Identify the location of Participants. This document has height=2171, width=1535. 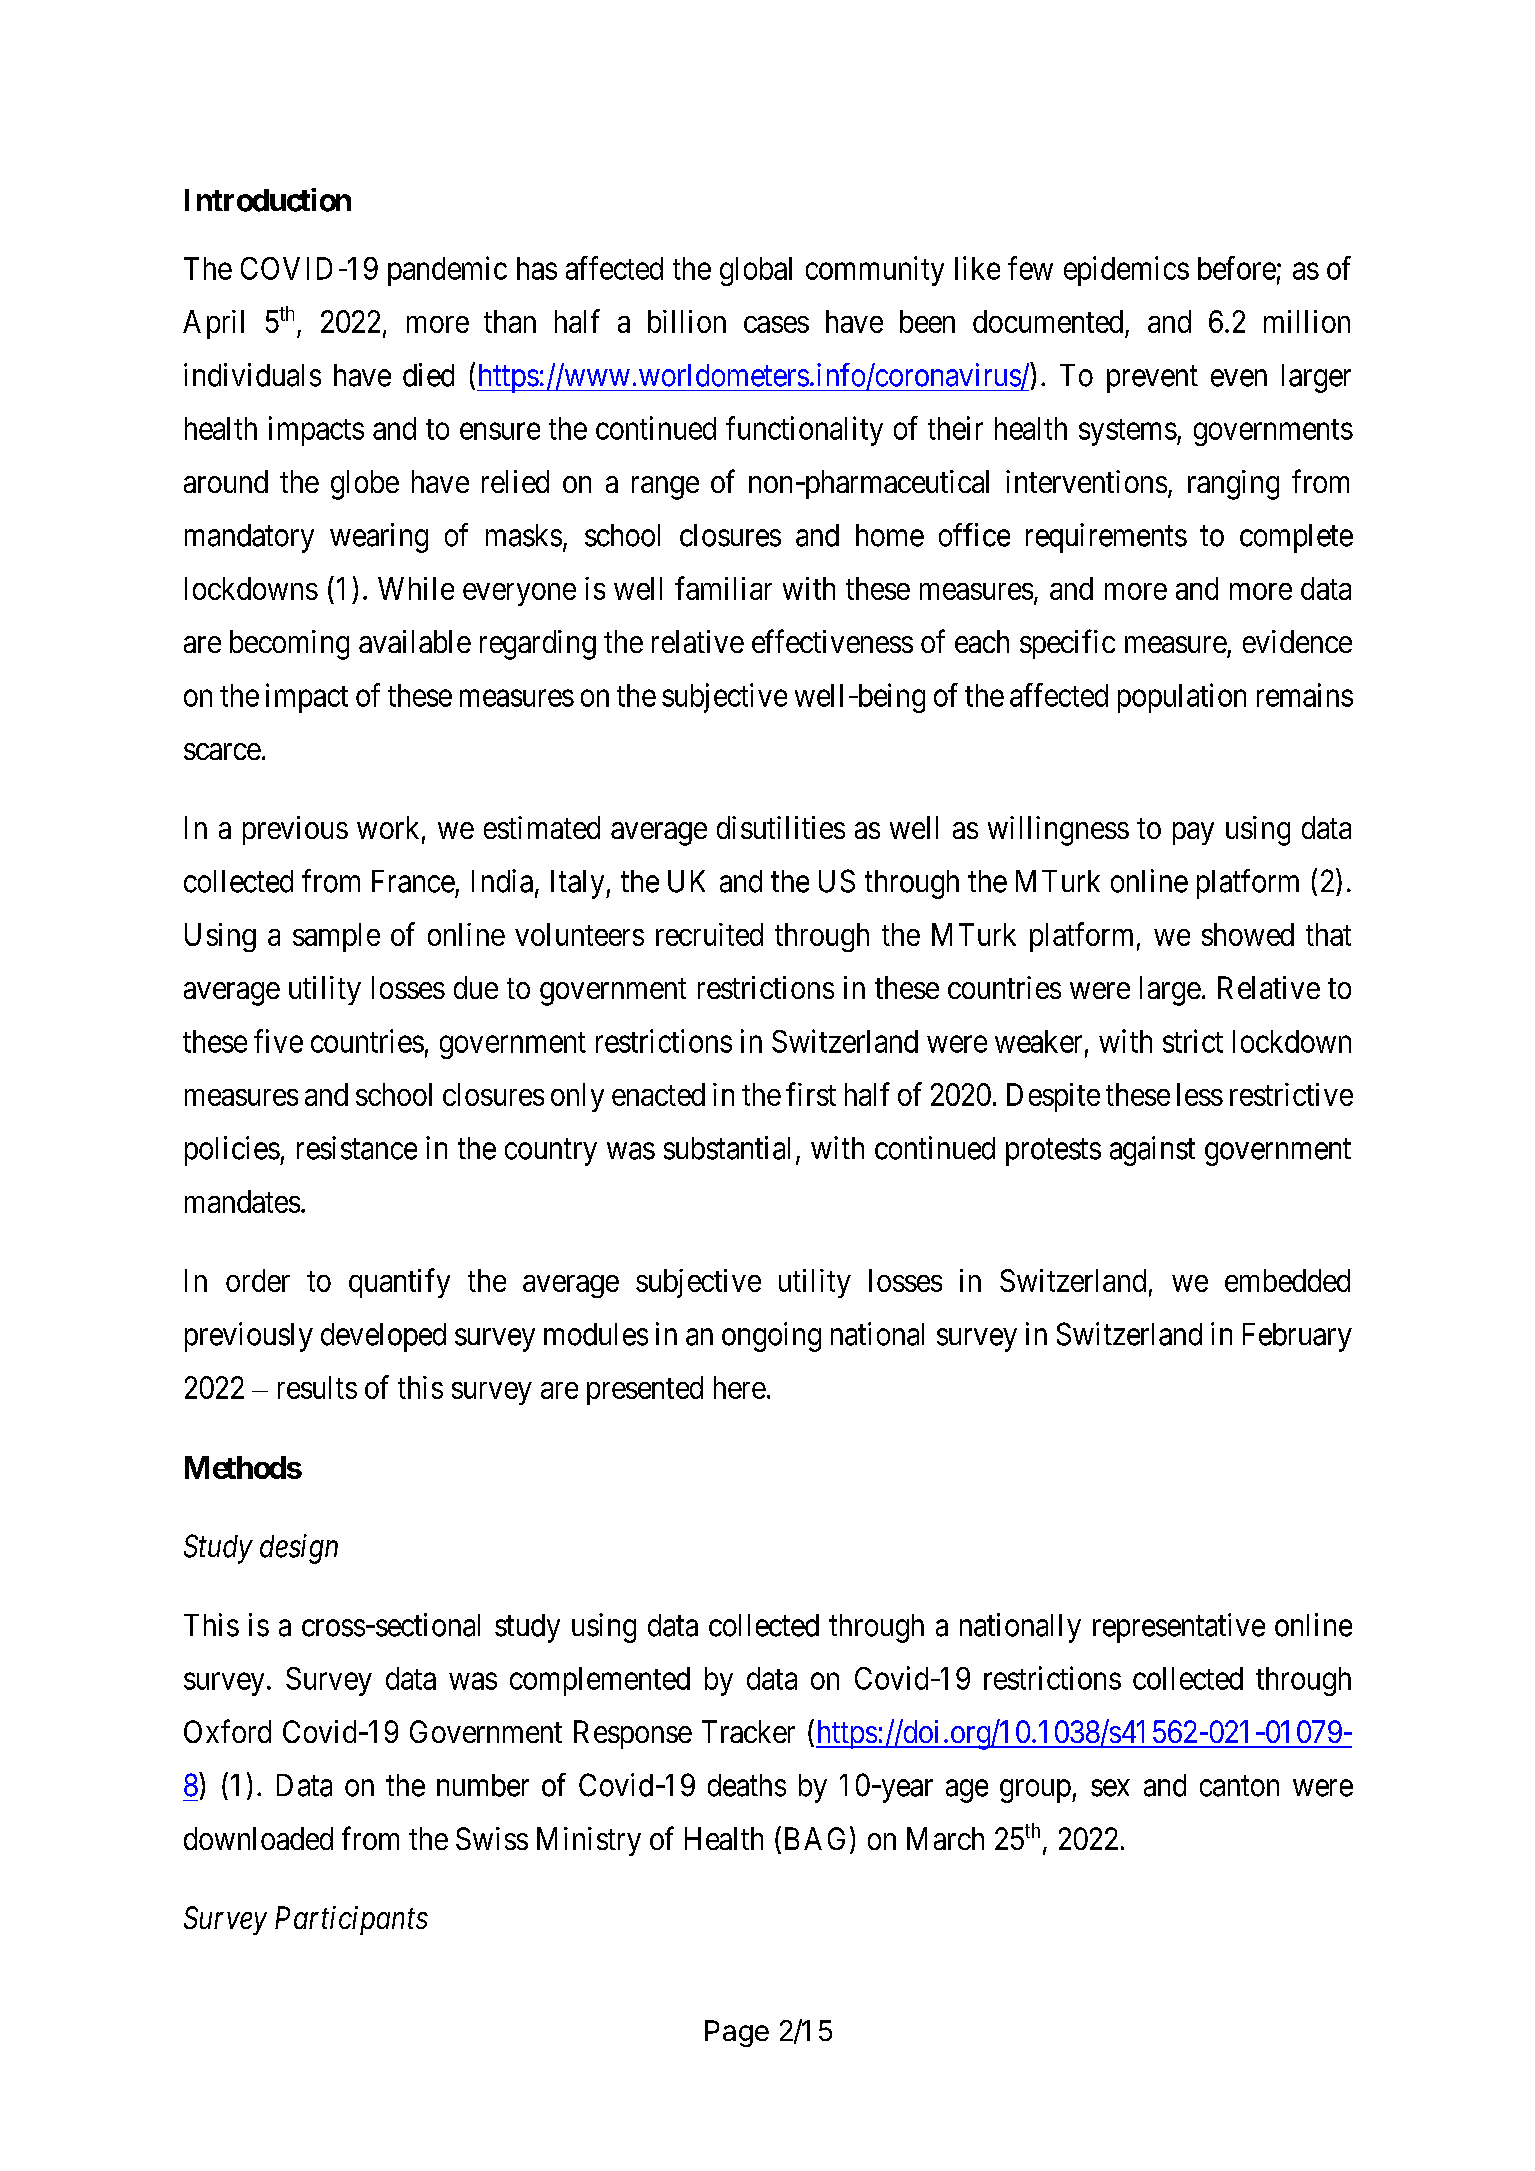
(351, 1920).
